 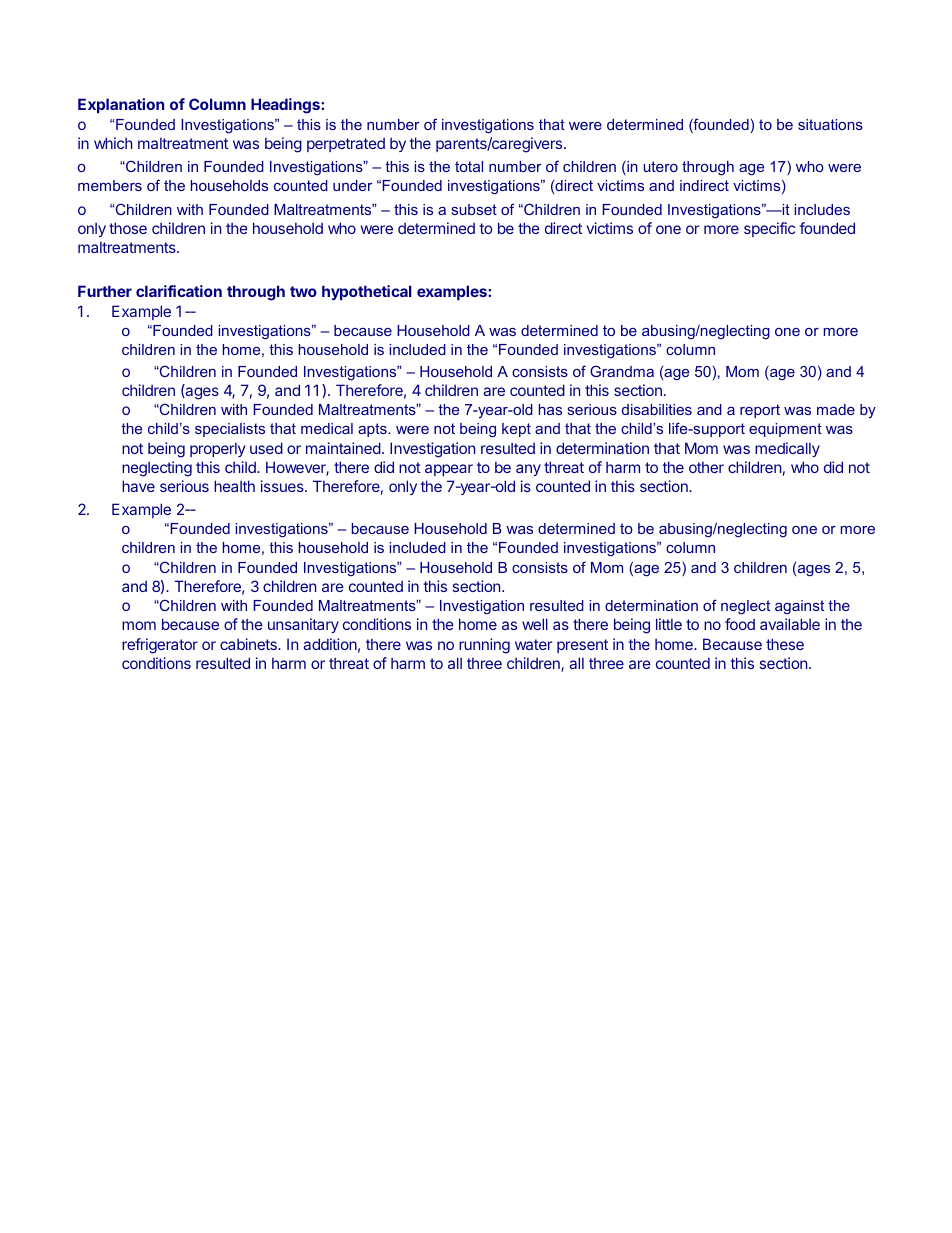 I want to click on situations, so click(x=830, y=124).
